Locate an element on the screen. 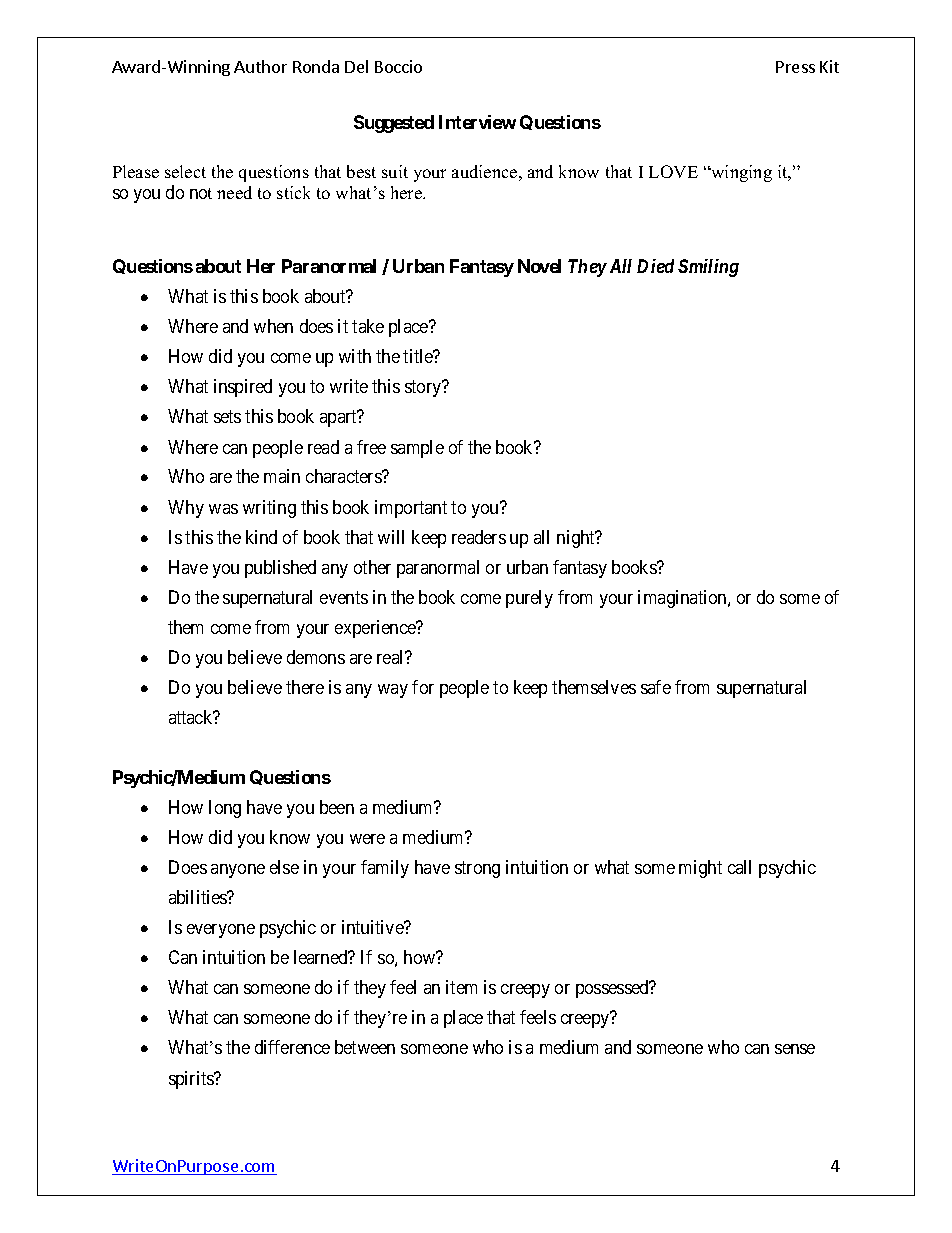 The height and width of the screenshot is (1233, 952). published is located at coordinates (280, 569).
